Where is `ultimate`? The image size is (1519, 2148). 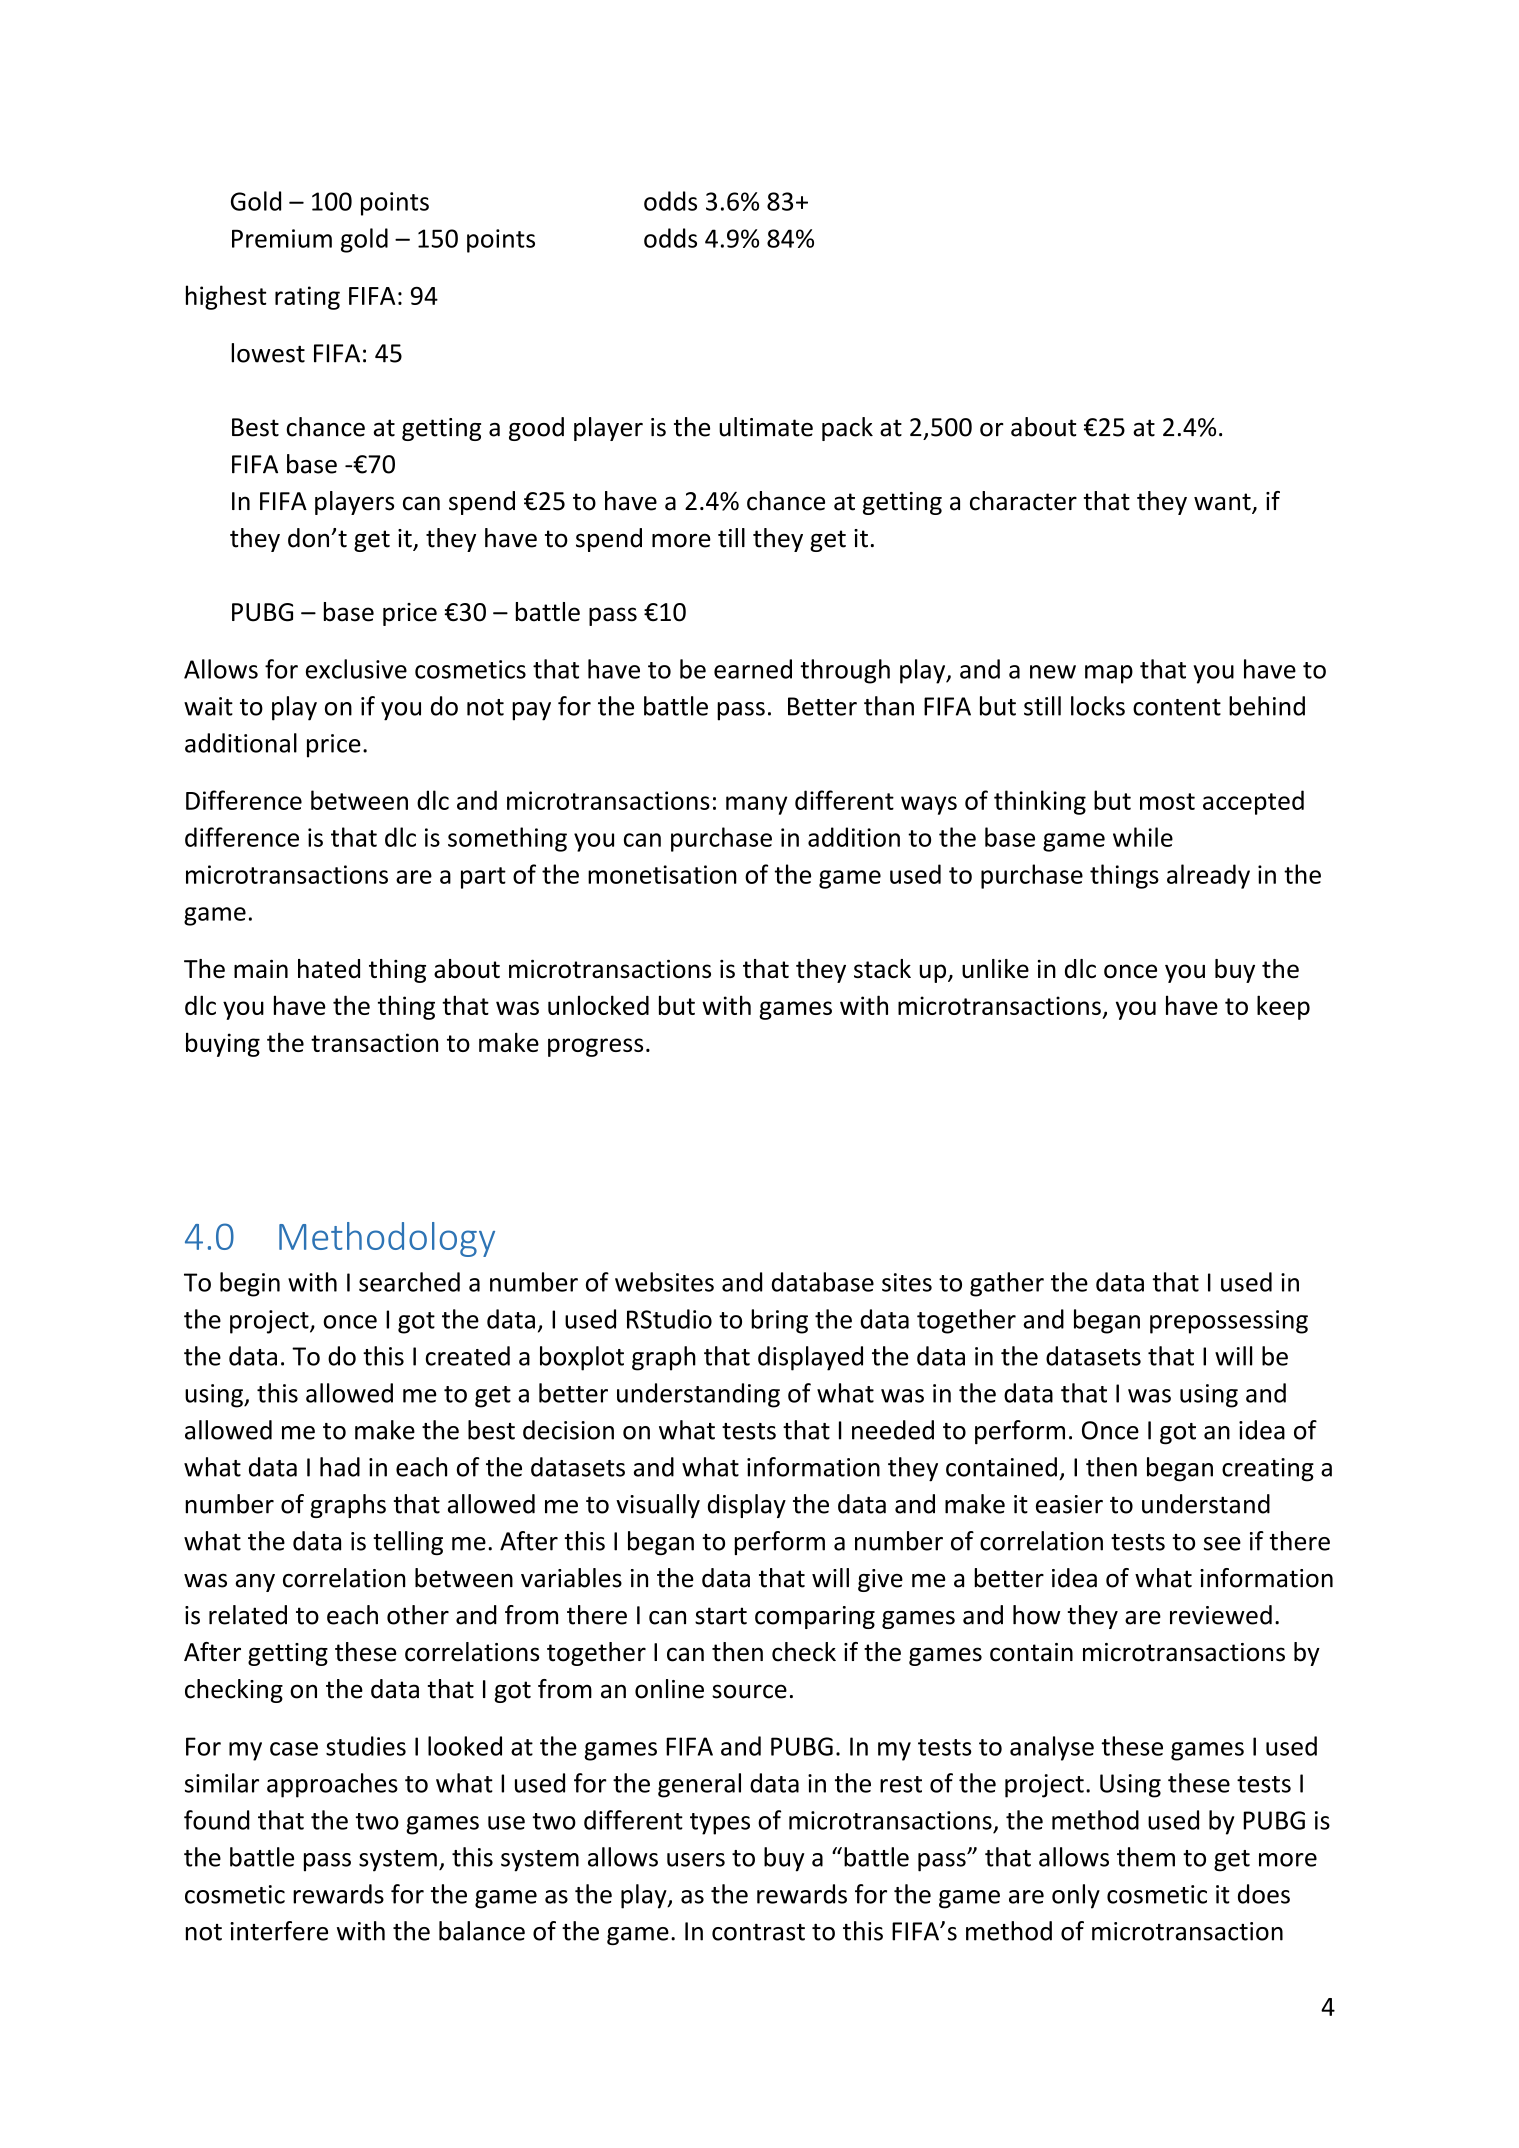
ultimate is located at coordinates (766, 427).
